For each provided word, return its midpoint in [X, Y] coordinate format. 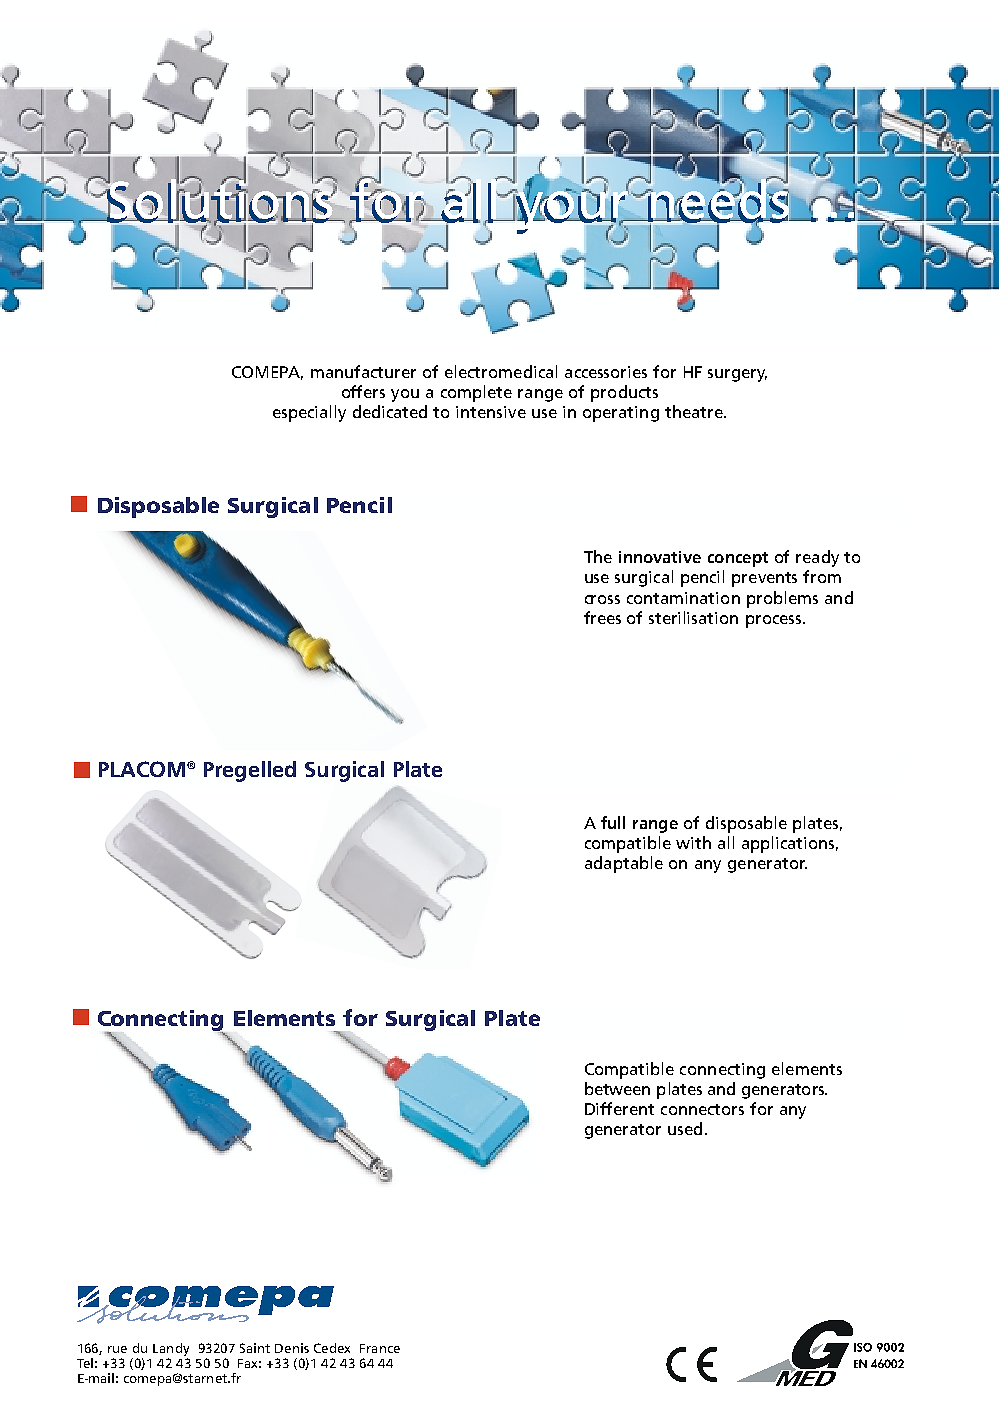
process [775, 621]
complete [476, 393]
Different [619, 1108]
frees [602, 617]
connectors [702, 1109]
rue [117, 1349]
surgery [737, 375]
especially [309, 413]
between [617, 1088]
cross [602, 599]
